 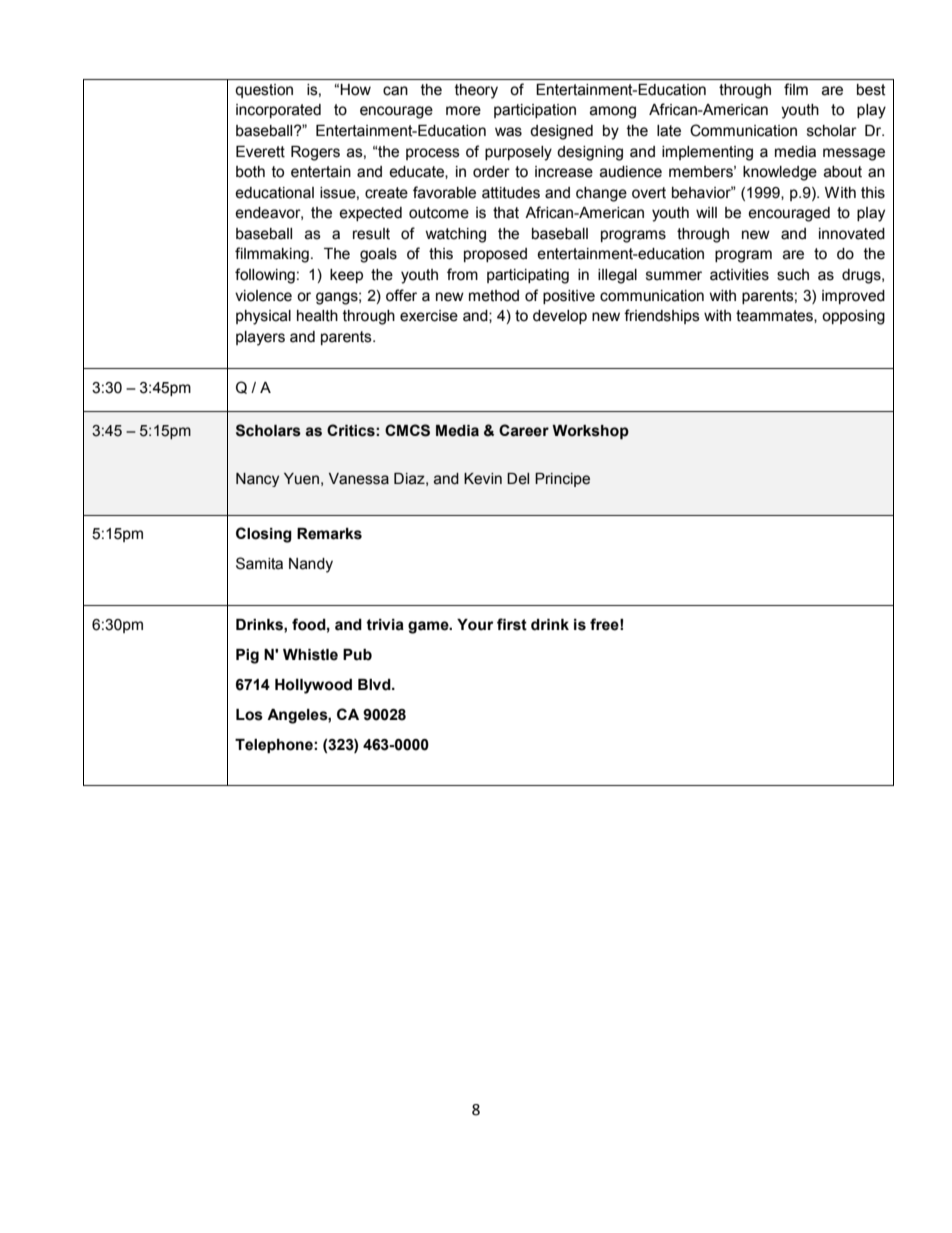 What do you see at coordinates (329, 534) in the page?
I see `Remarks` at bounding box center [329, 534].
